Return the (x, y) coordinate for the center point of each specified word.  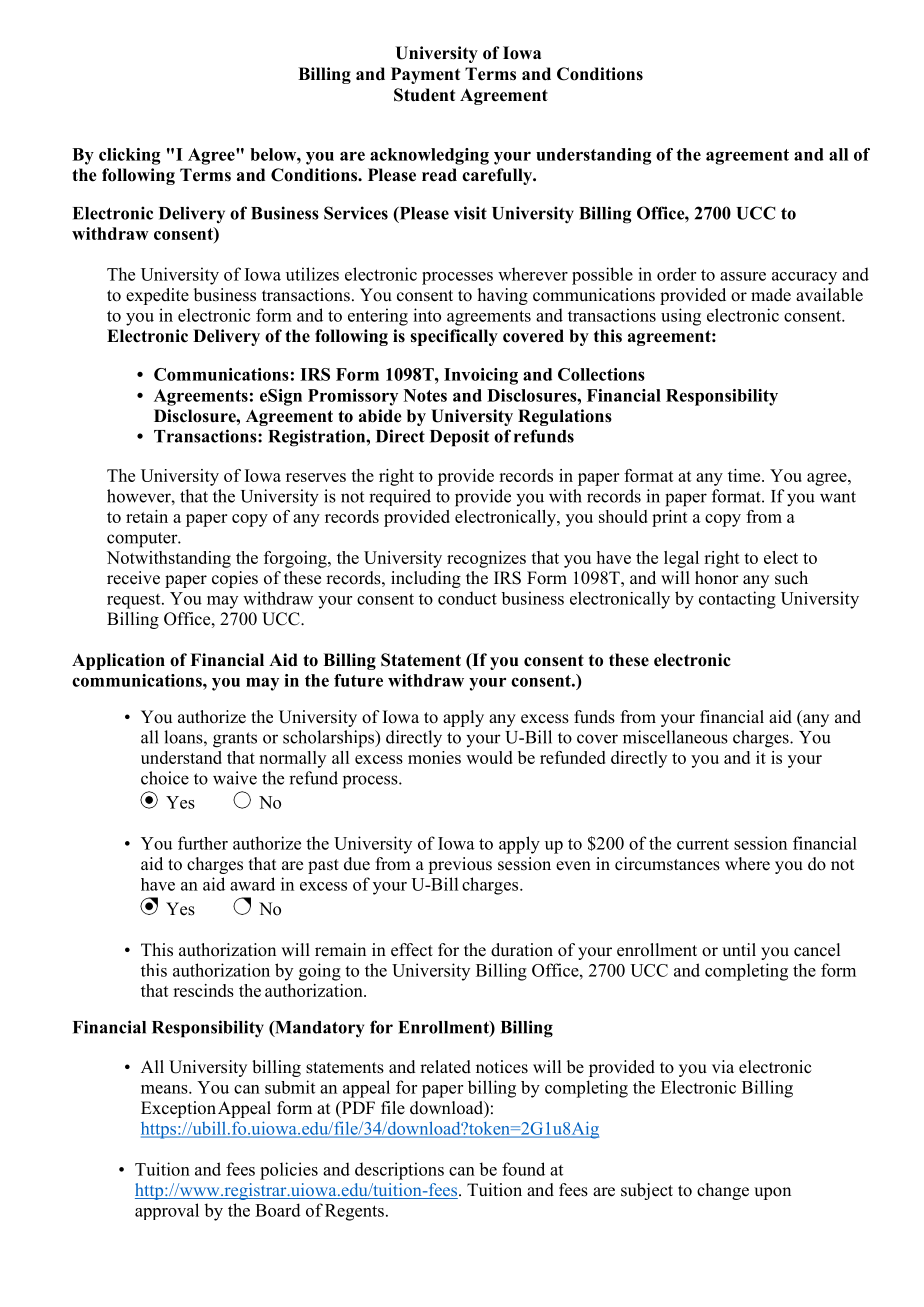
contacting (737, 600)
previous (460, 865)
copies (235, 579)
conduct (467, 598)
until (739, 950)
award (252, 884)
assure (743, 276)
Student (424, 95)
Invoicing (481, 376)
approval (167, 1211)
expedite (157, 296)
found (523, 1169)
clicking (129, 156)
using (681, 317)
